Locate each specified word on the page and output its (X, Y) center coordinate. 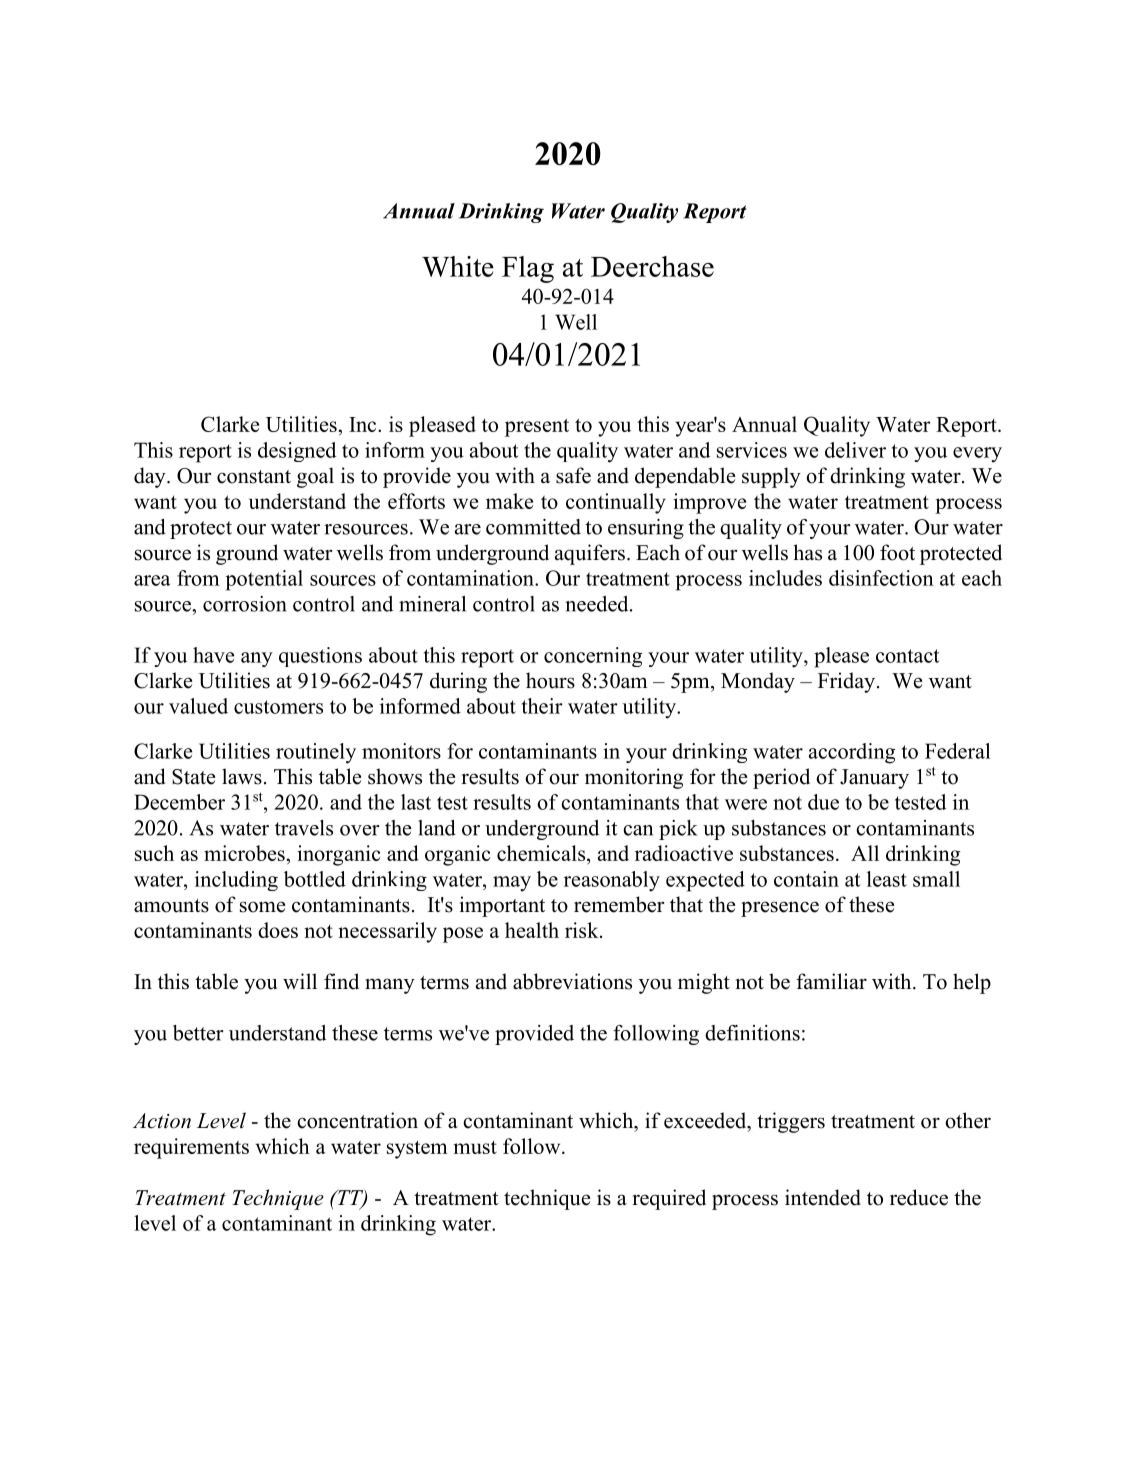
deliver (855, 450)
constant (254, 477)
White (458, 266)
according (852, 753)
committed (533, 527)
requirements (191, 1148)
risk (583, 930)
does (278, 930)
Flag (528, 269)
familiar (831, 981)
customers (278, 707)
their (542, 706)
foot (897, 552)
